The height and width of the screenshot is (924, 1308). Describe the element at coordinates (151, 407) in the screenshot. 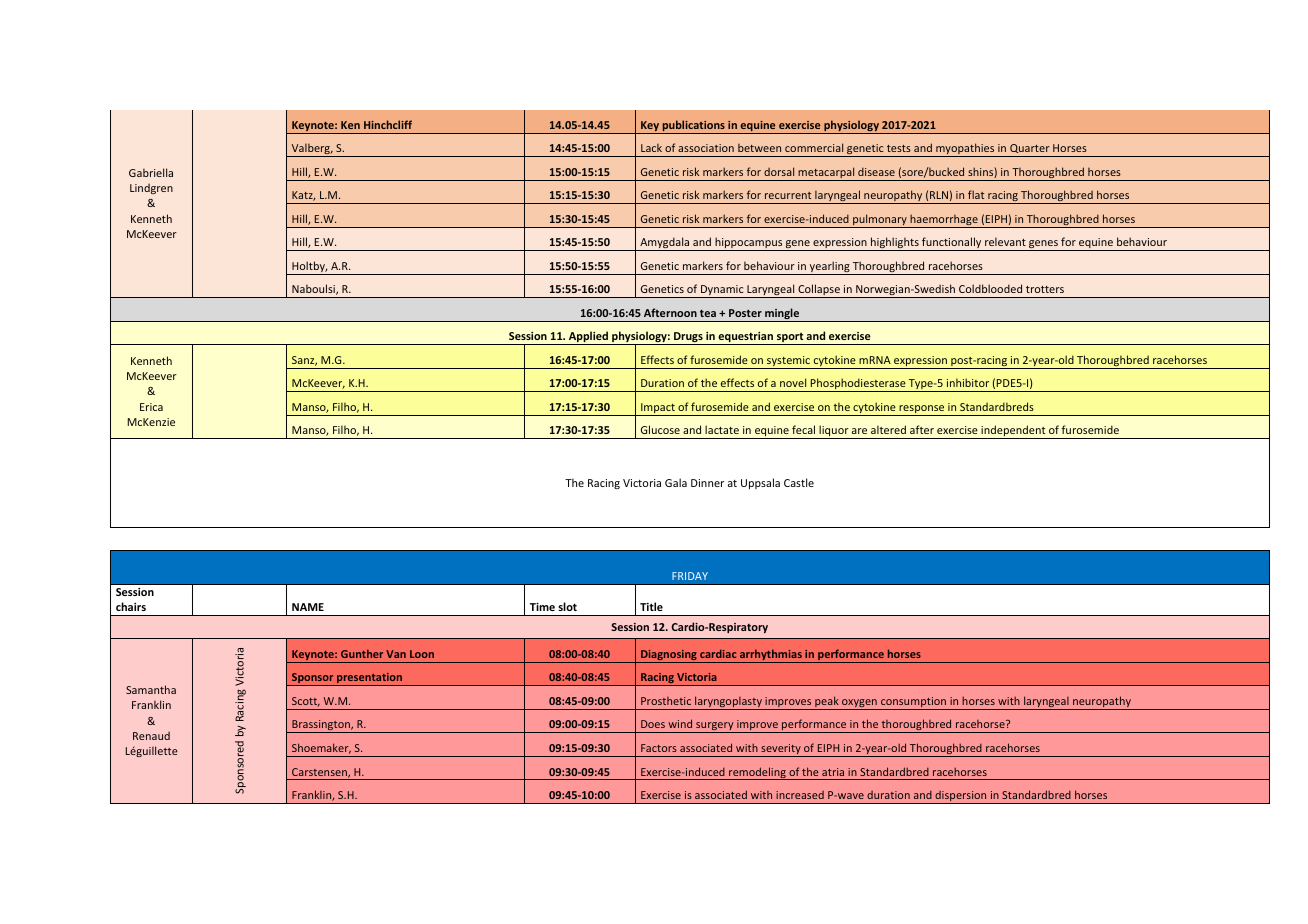

I see `Erica` at that location.
